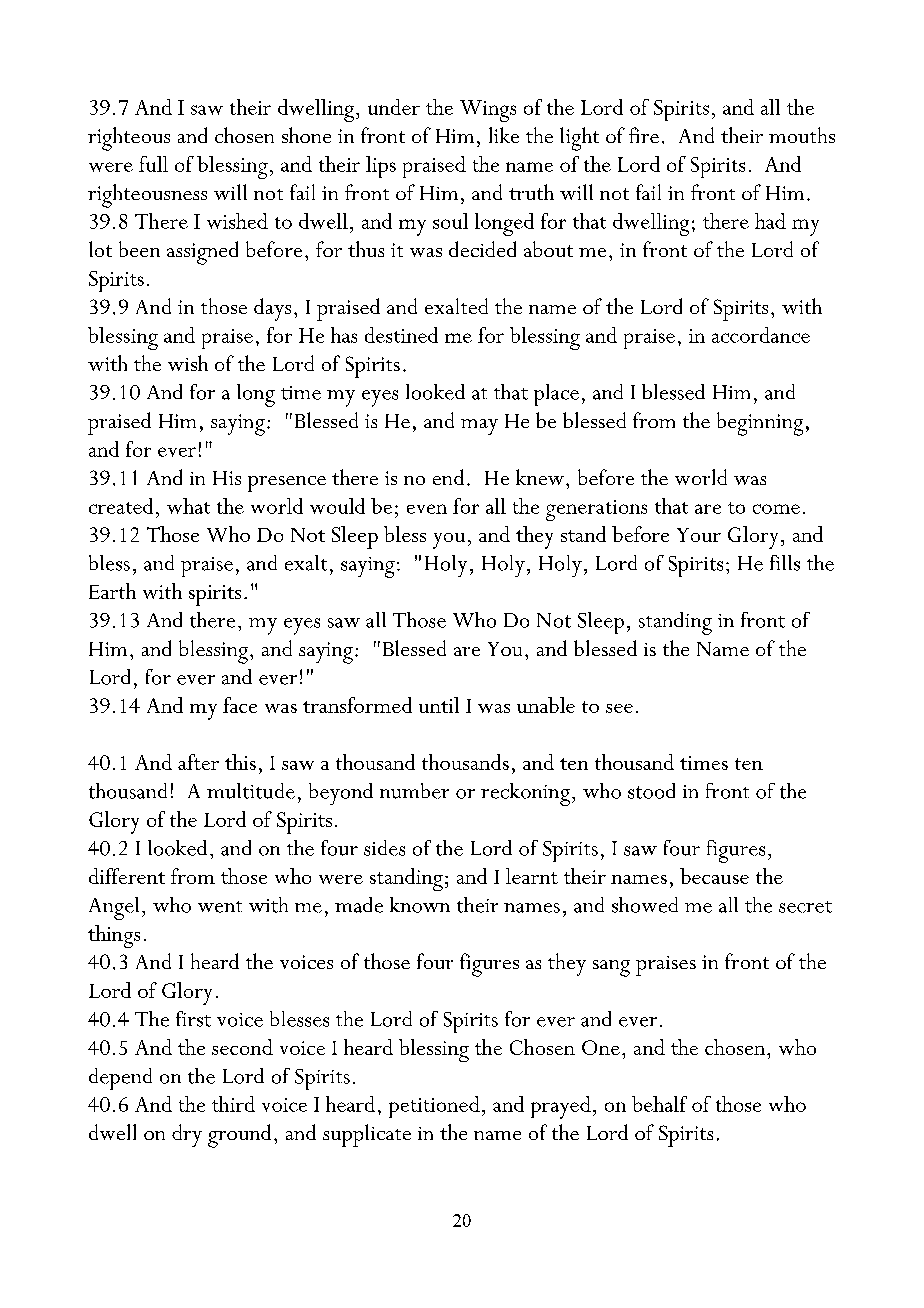 The width and height of the screenshot is (924, 1308). Describe the element at coordinates (644, 135) in the screenshot. I see `fire` at that location.
